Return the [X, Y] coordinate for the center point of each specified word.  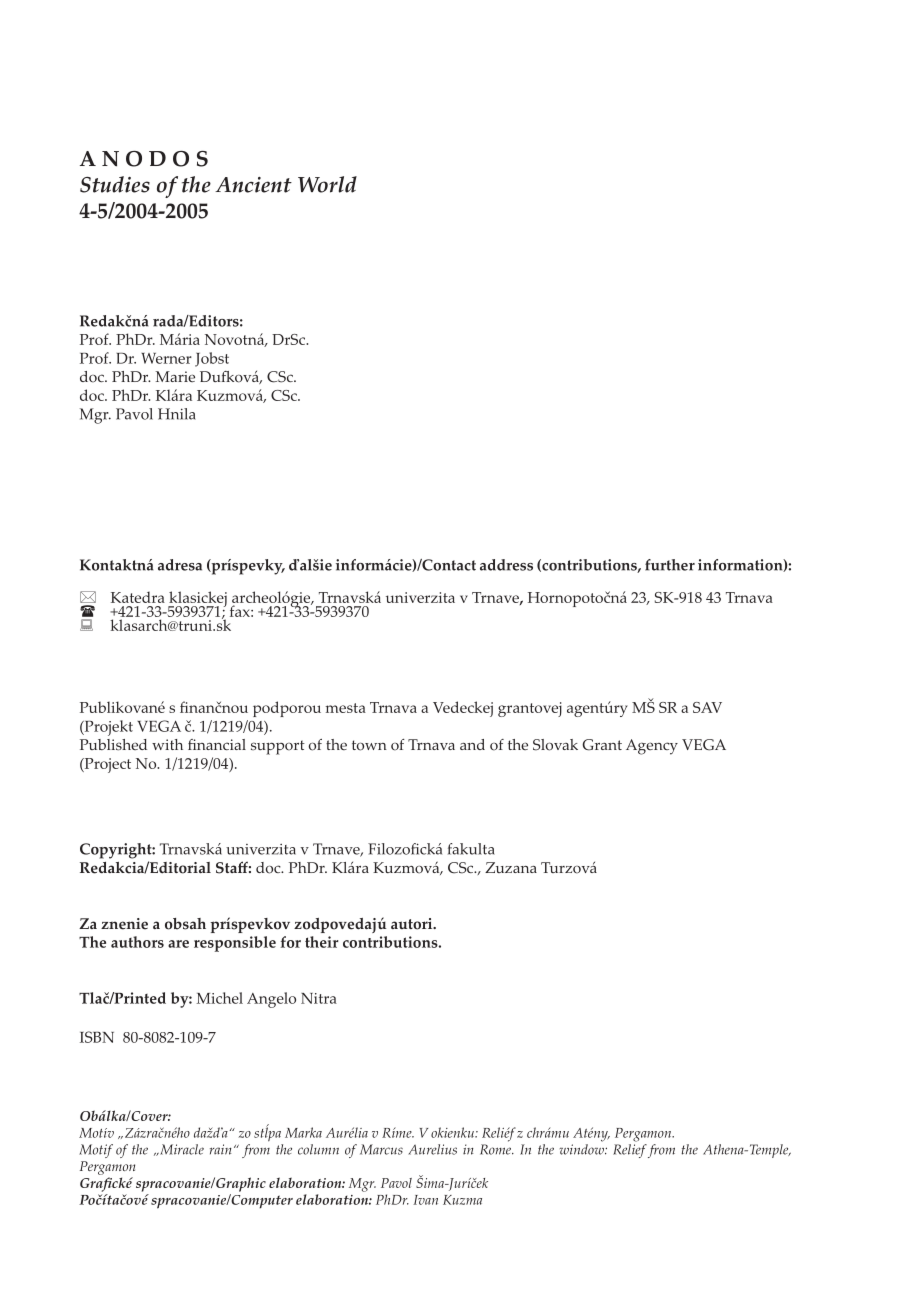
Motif [96, 1151]
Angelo [271, 1000]
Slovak [555, 745]
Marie [175, 376]
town [369, 745]
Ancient [253, 185]
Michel [219, 998]
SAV [707, 707]
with [167, 744]
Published [113, 745]
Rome [496, 1149]
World [327, 184]
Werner [166, 358]
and [472, 744]
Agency [652, 747]
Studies [115, 184]
